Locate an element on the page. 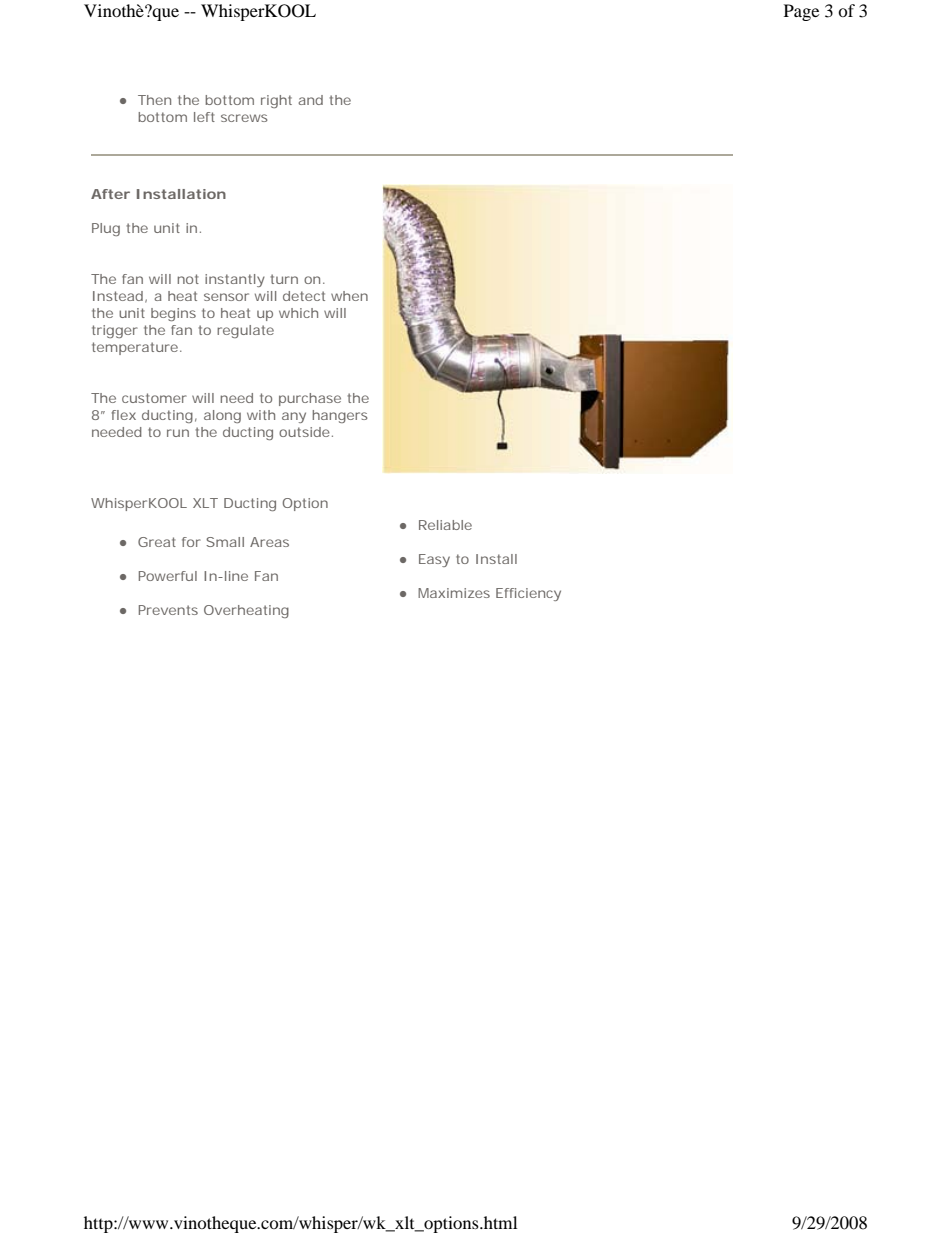 This image has width=952, height=1233. detect is located at coordinates (304, 296).
